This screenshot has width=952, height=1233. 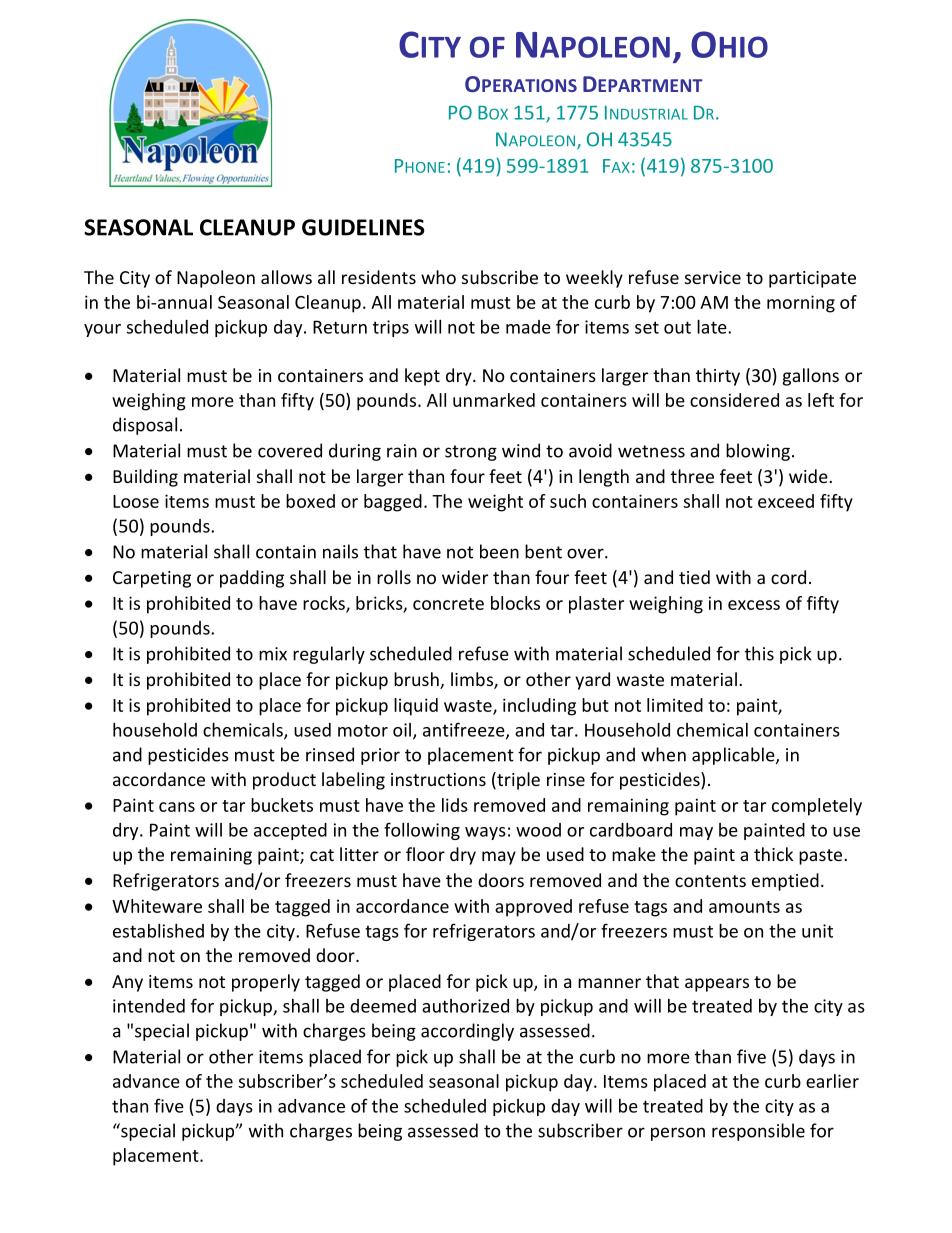 What do you see at coordinates (438, 277) in the screenshot?
I see `who` at bounding box center [438, 277].
